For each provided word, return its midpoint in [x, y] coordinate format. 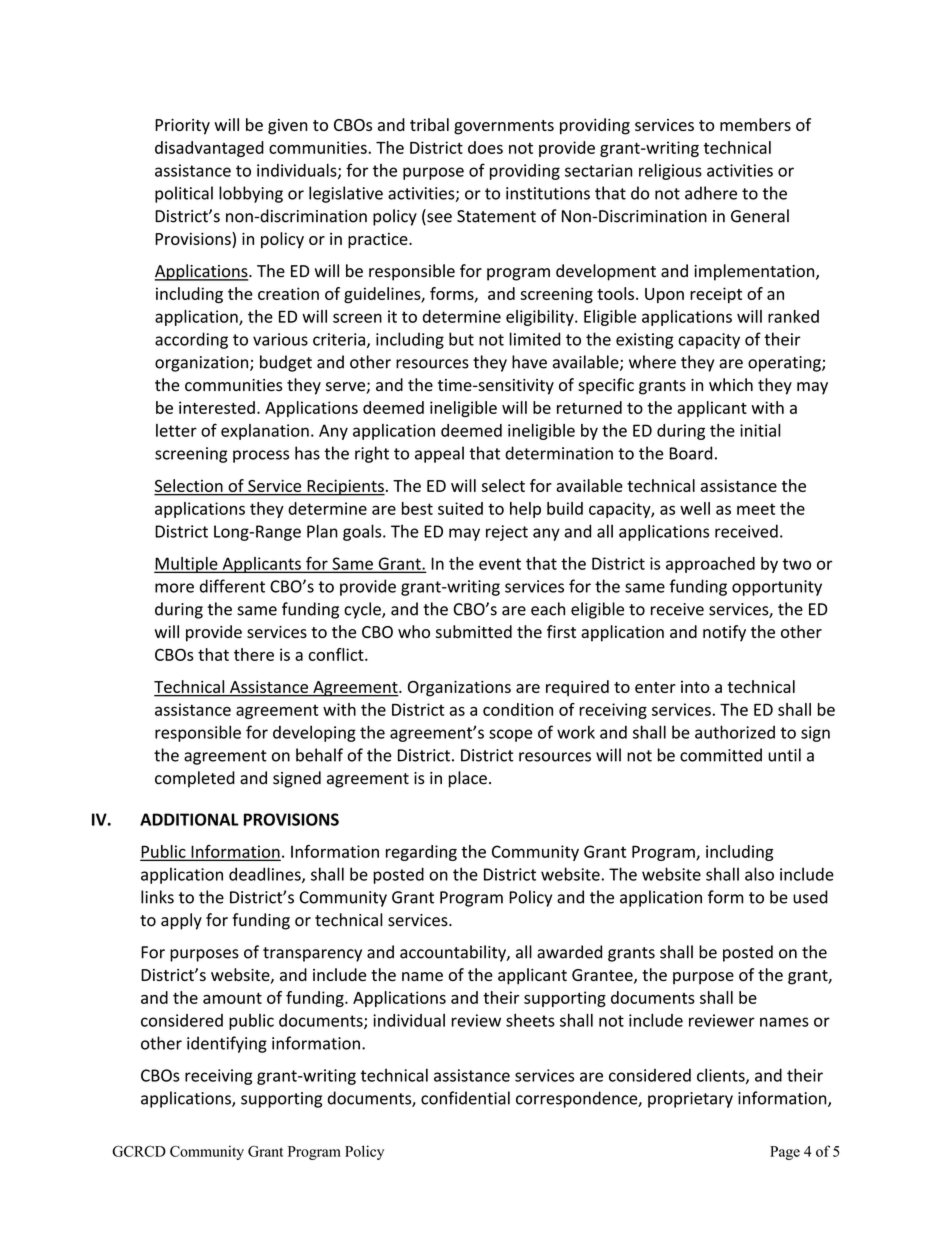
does [485, 147]
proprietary [690, 1100]
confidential [465, 1098]
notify [724, 633]
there [254, 654]
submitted [474, 631]
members [755, 124]
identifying [227, 1044]
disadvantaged [209, 149]
